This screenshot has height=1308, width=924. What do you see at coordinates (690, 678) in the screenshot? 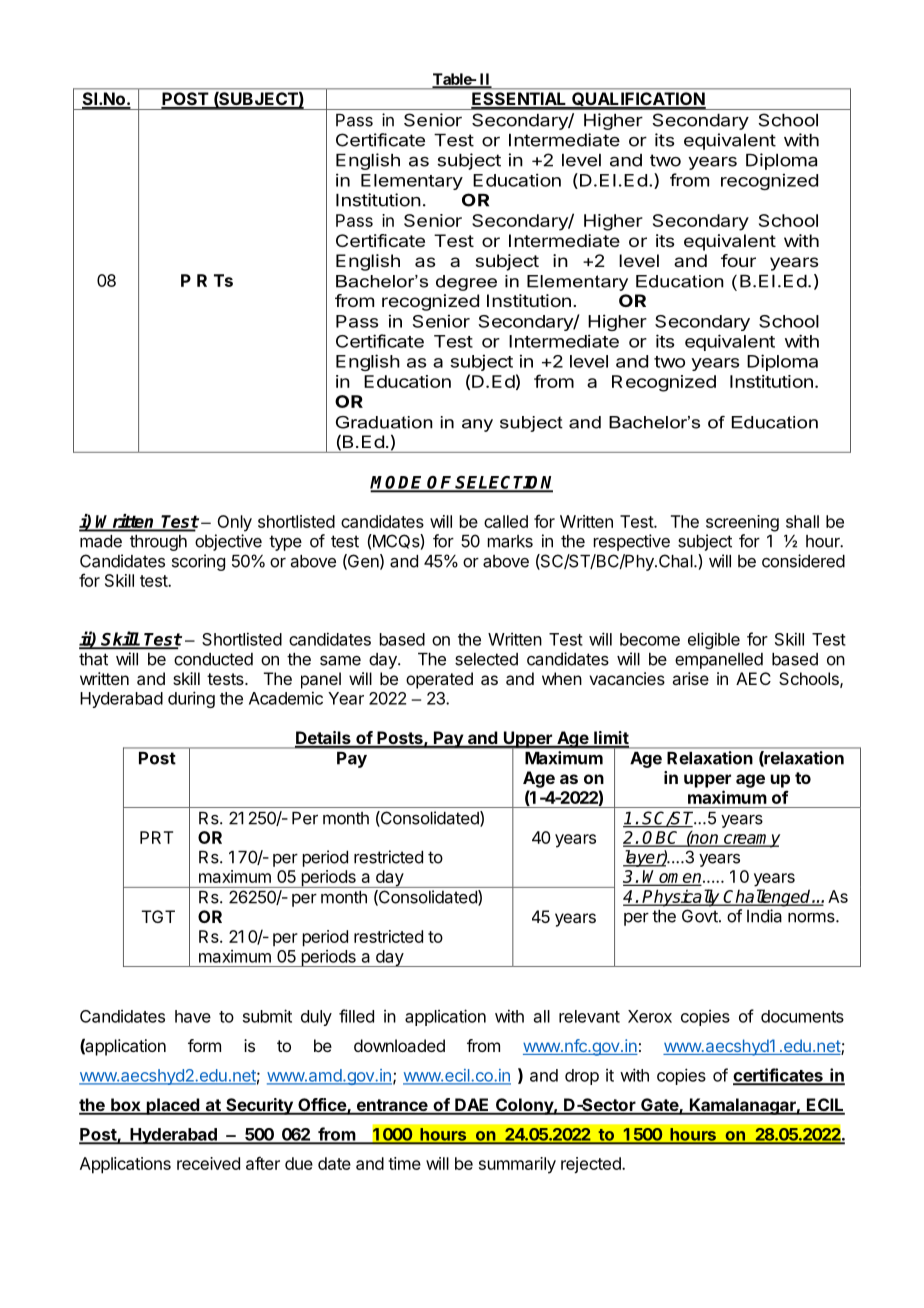
I see `arise` at bounding box center [690, 678].
